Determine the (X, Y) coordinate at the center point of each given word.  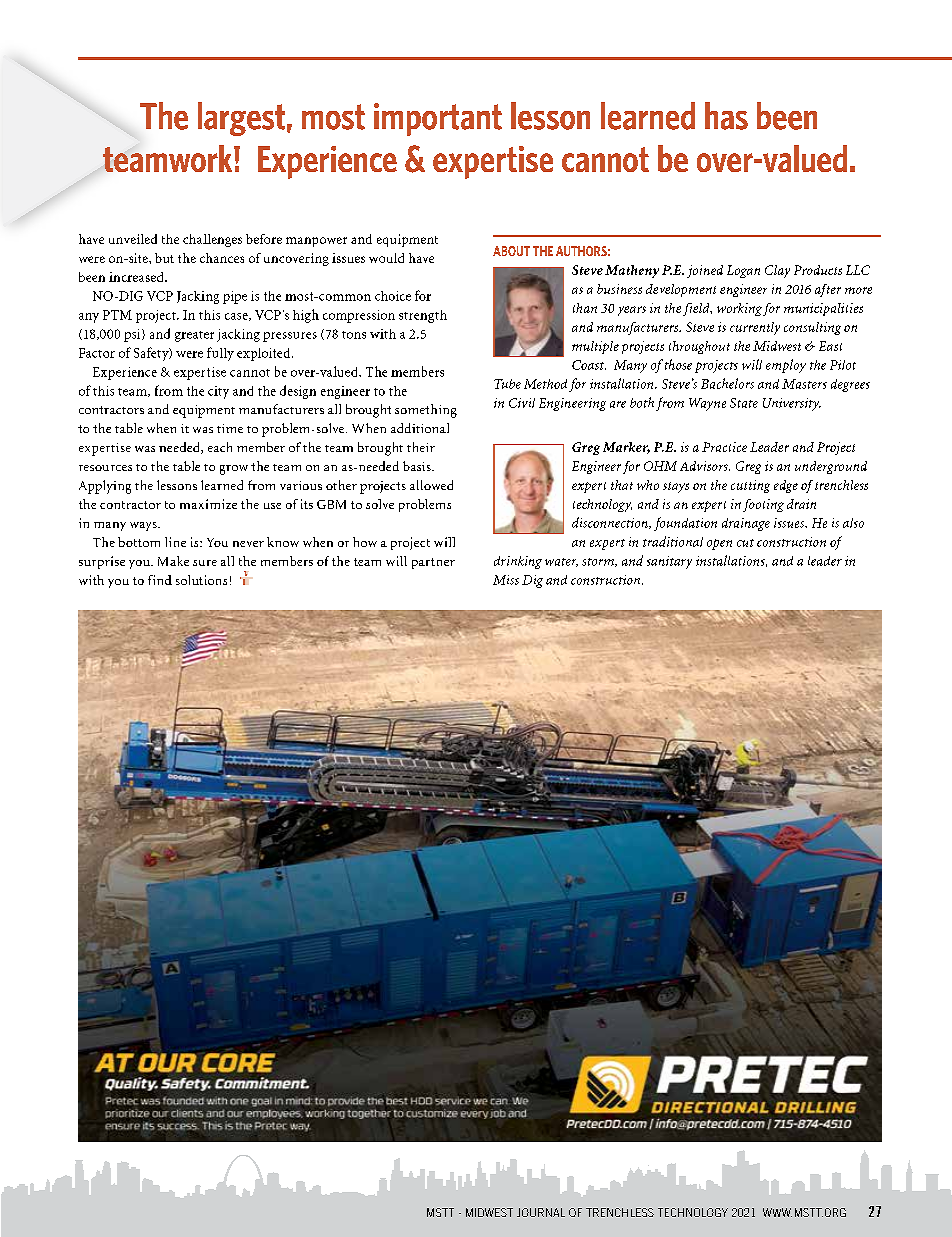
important (438, 119)
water (561, 562)
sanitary (669, 562)
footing (763, 505)
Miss (506, 580)
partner (433, 563)
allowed (431, 485)
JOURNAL (541, 1212)
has (726, 116)
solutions (201, 580)
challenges (212, 240)
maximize (208, 504)
